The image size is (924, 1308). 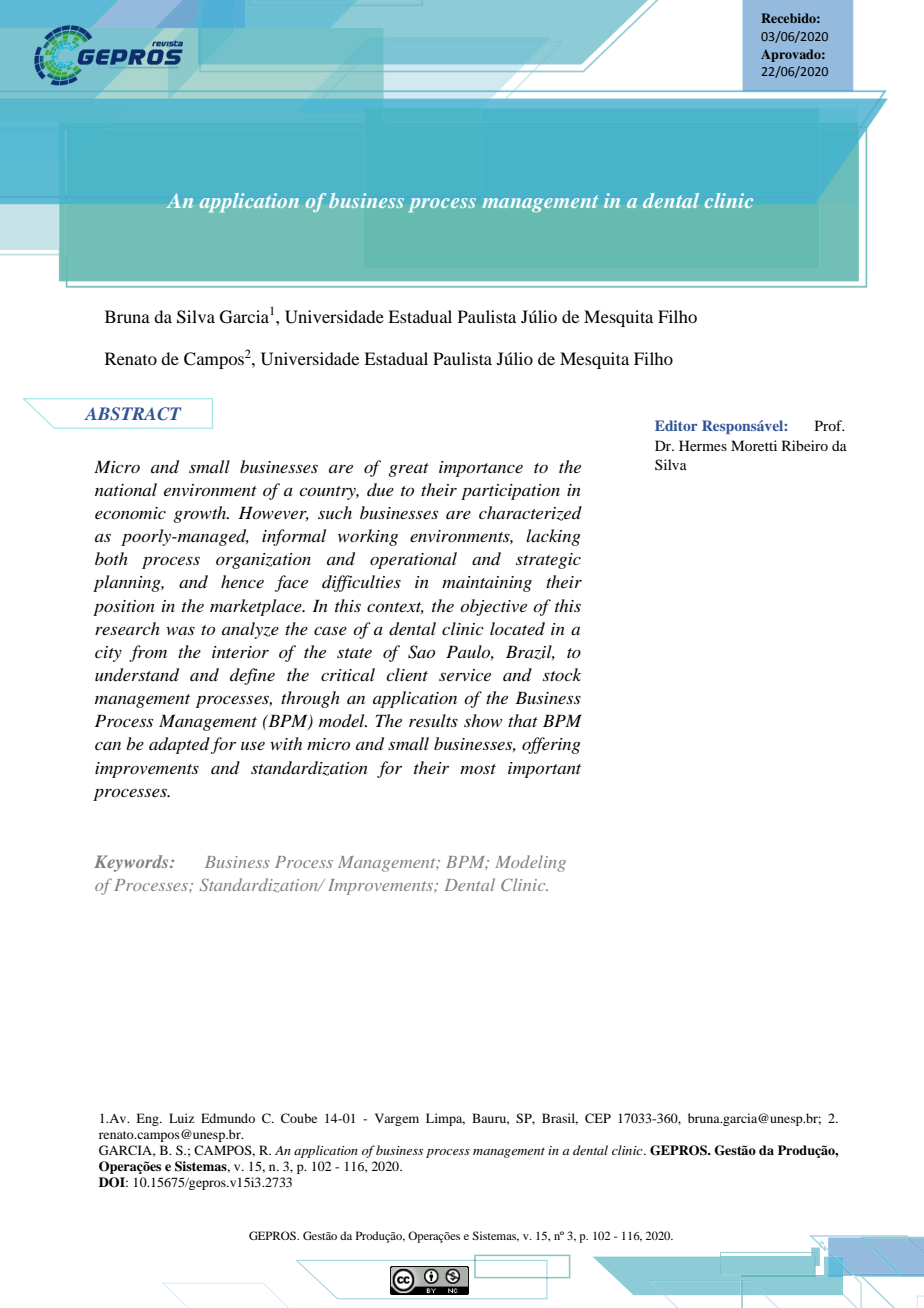 What do you see at coordinates (544, 770) in the screenshot?
I see `important` at bounding box center [544, 770].
